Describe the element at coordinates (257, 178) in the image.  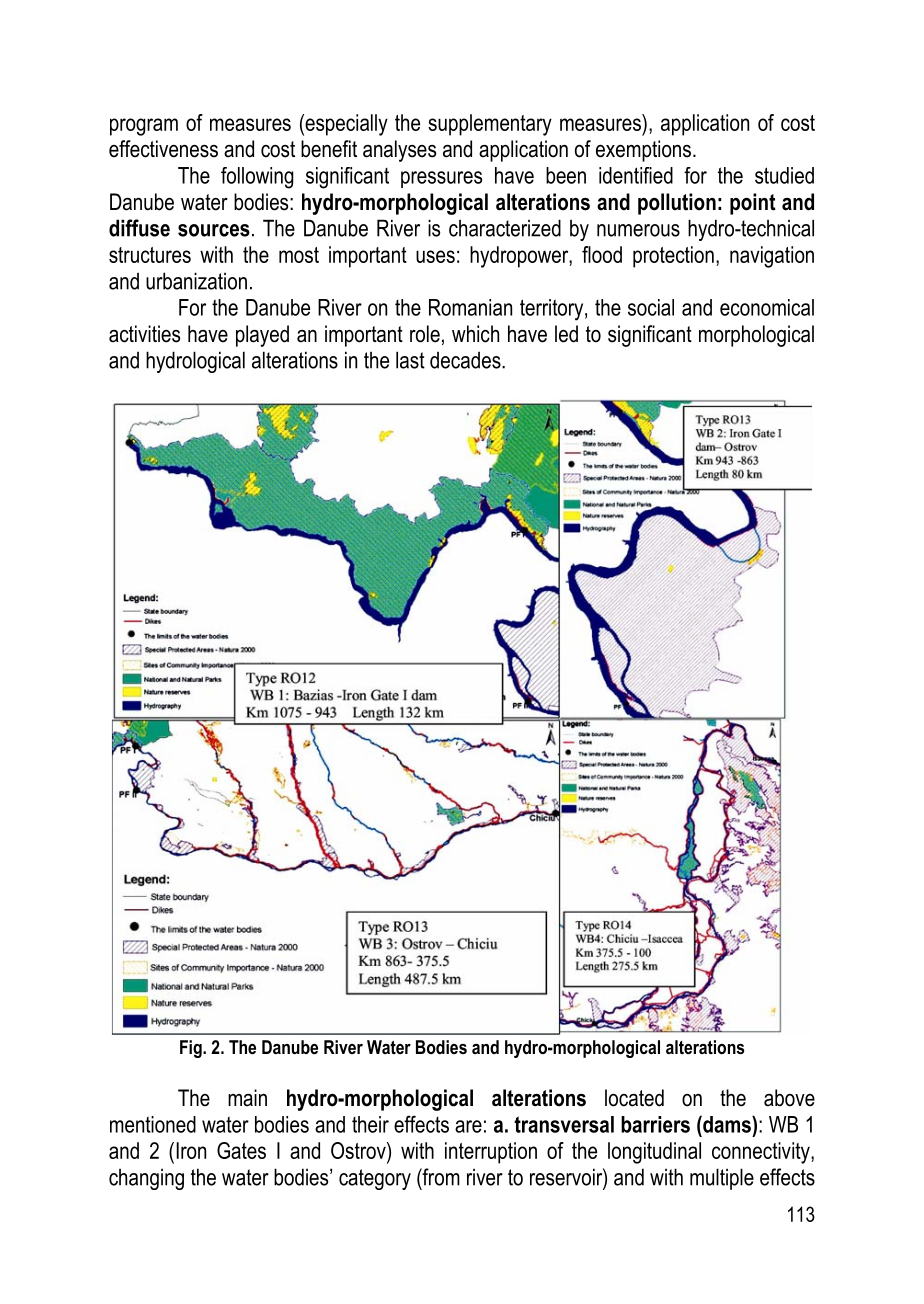
I see `following` at that location.
